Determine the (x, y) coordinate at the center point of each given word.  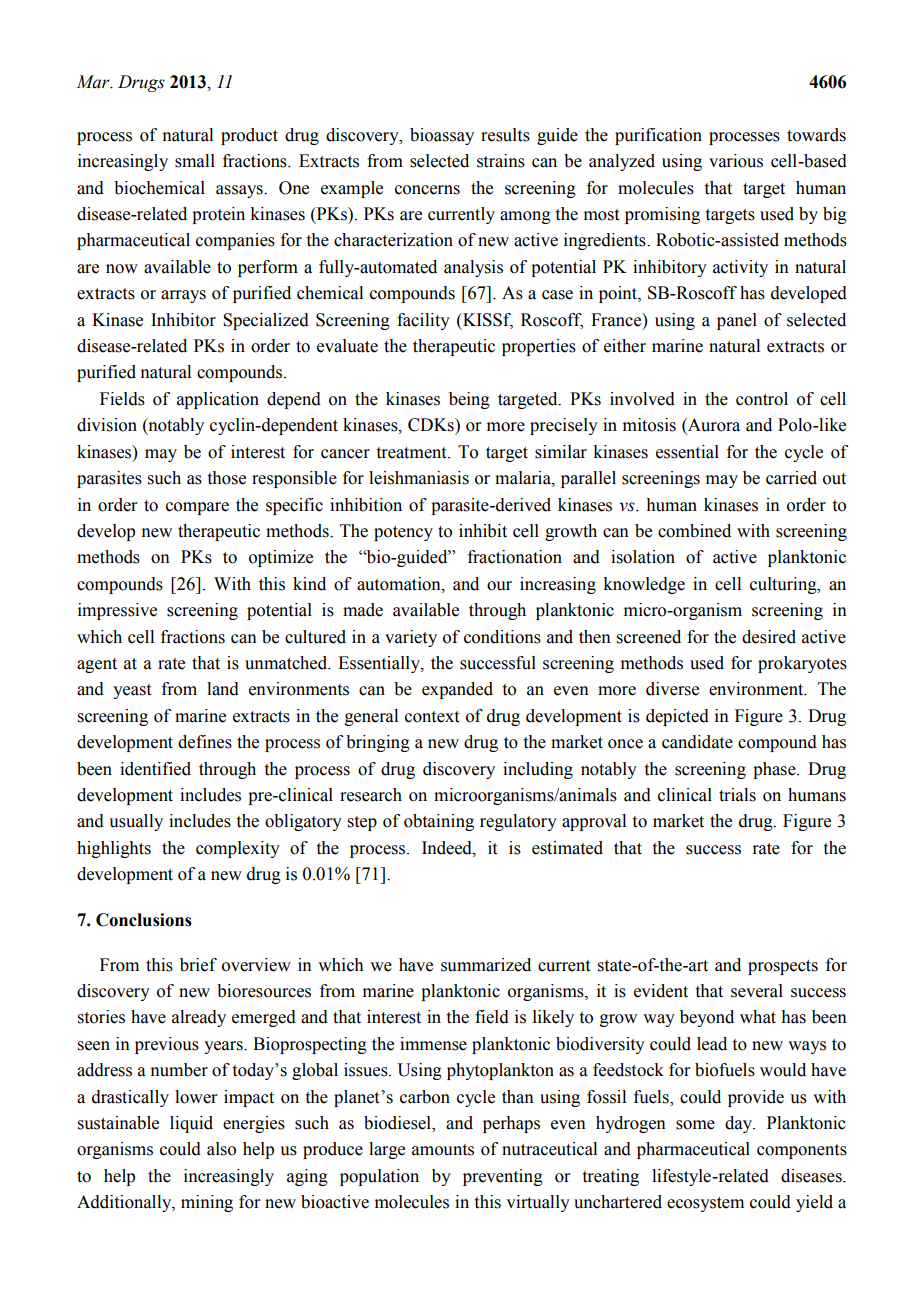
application (218, 400)
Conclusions (144, 920)
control (762, 399)
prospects (783, 967)
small (195, 161)
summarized (486, 965)
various (736, 161)
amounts (443, 1150)
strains (501, 161)
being (469, 400)
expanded (457, 690)
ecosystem (705, 1204)
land (223, 689)
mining (207, 1203)
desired (769, 637)
